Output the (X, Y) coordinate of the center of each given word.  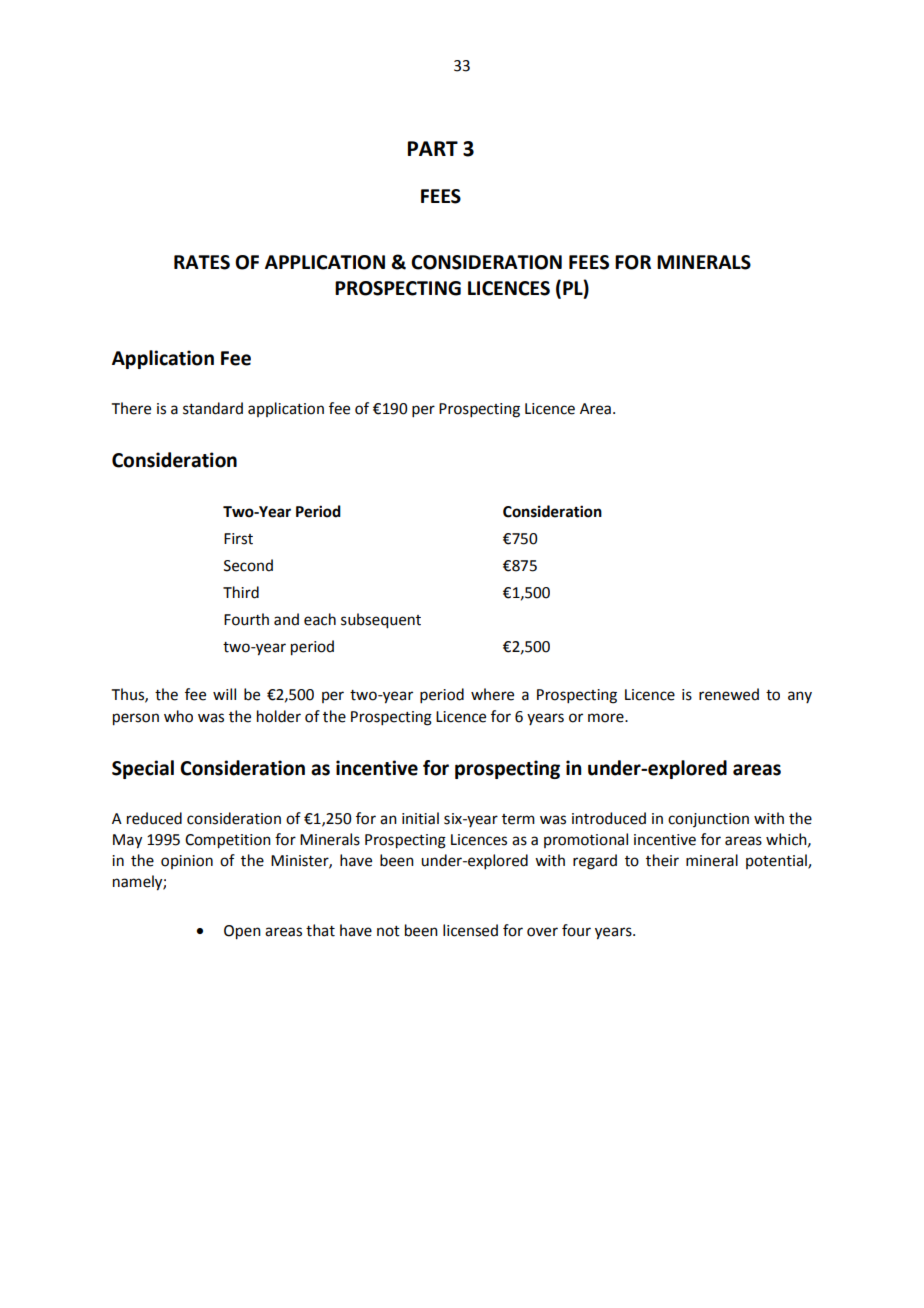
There (131, 408)
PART (433, 148)
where (492, 694)
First (238, 539)
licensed (470, 930)
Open (242, 932)
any (800, 697)
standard (213, 408)
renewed (729, 694)
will (224, 694)
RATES (202, 262)
